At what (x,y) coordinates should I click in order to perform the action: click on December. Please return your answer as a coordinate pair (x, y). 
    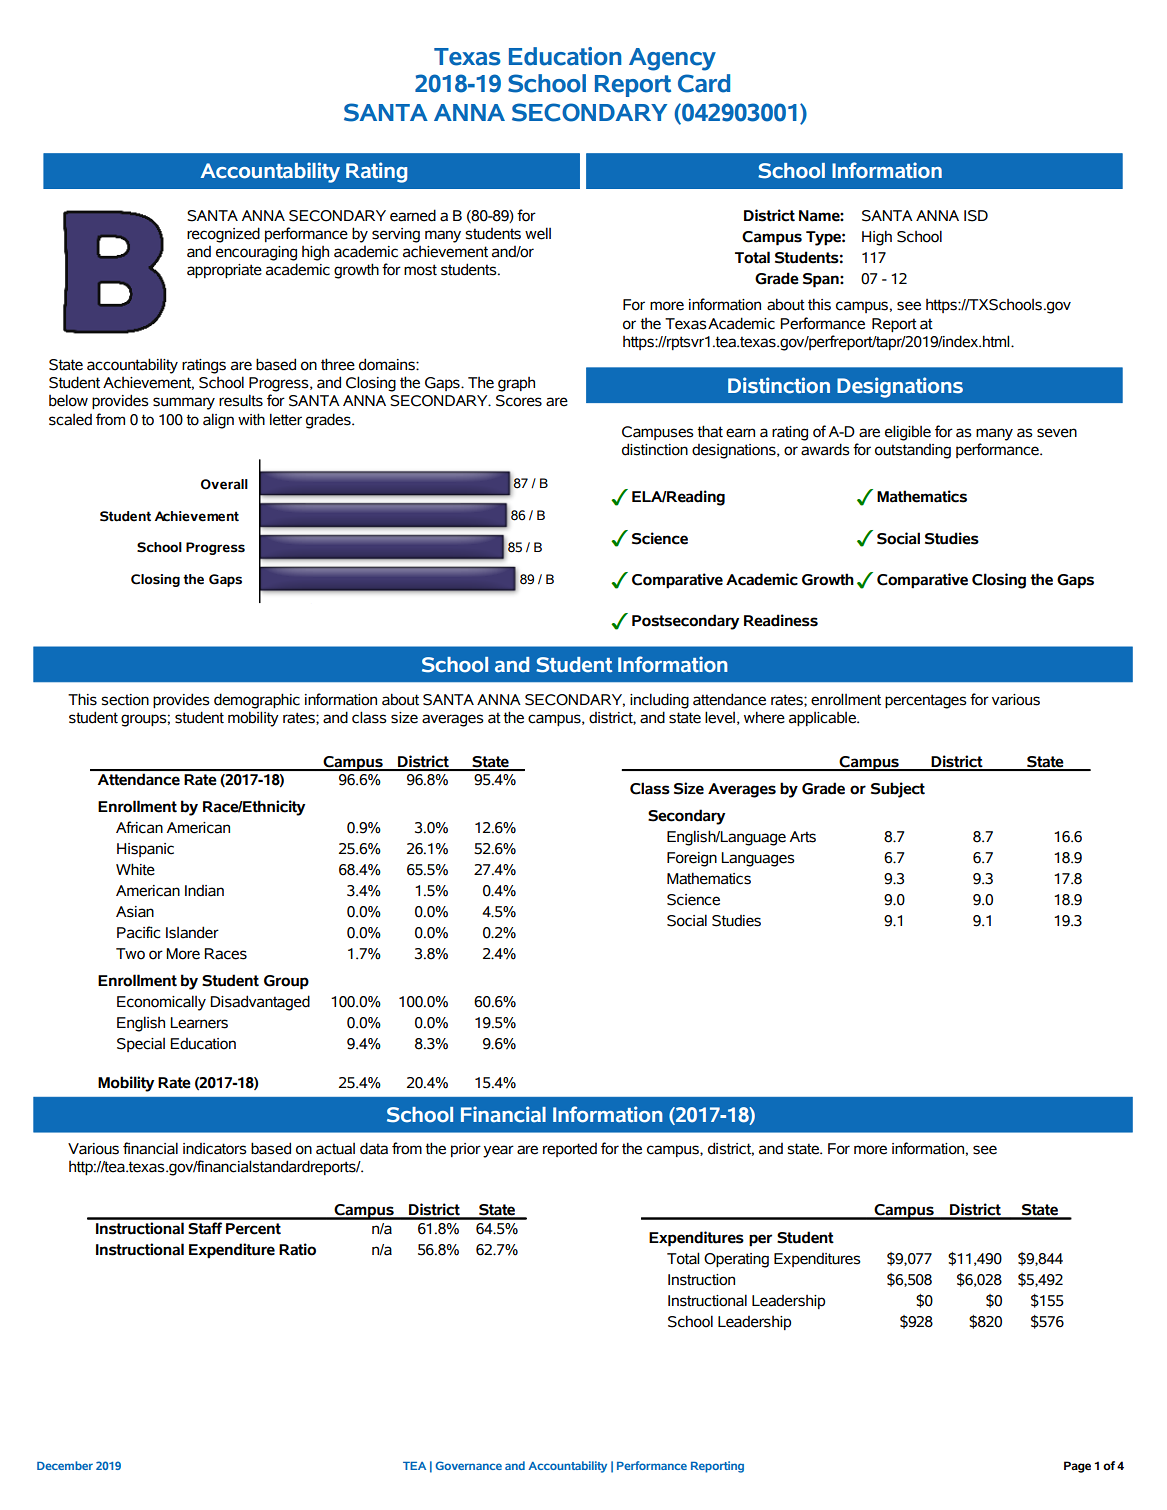
    Looking at the image, I should click on (65, 1465).
